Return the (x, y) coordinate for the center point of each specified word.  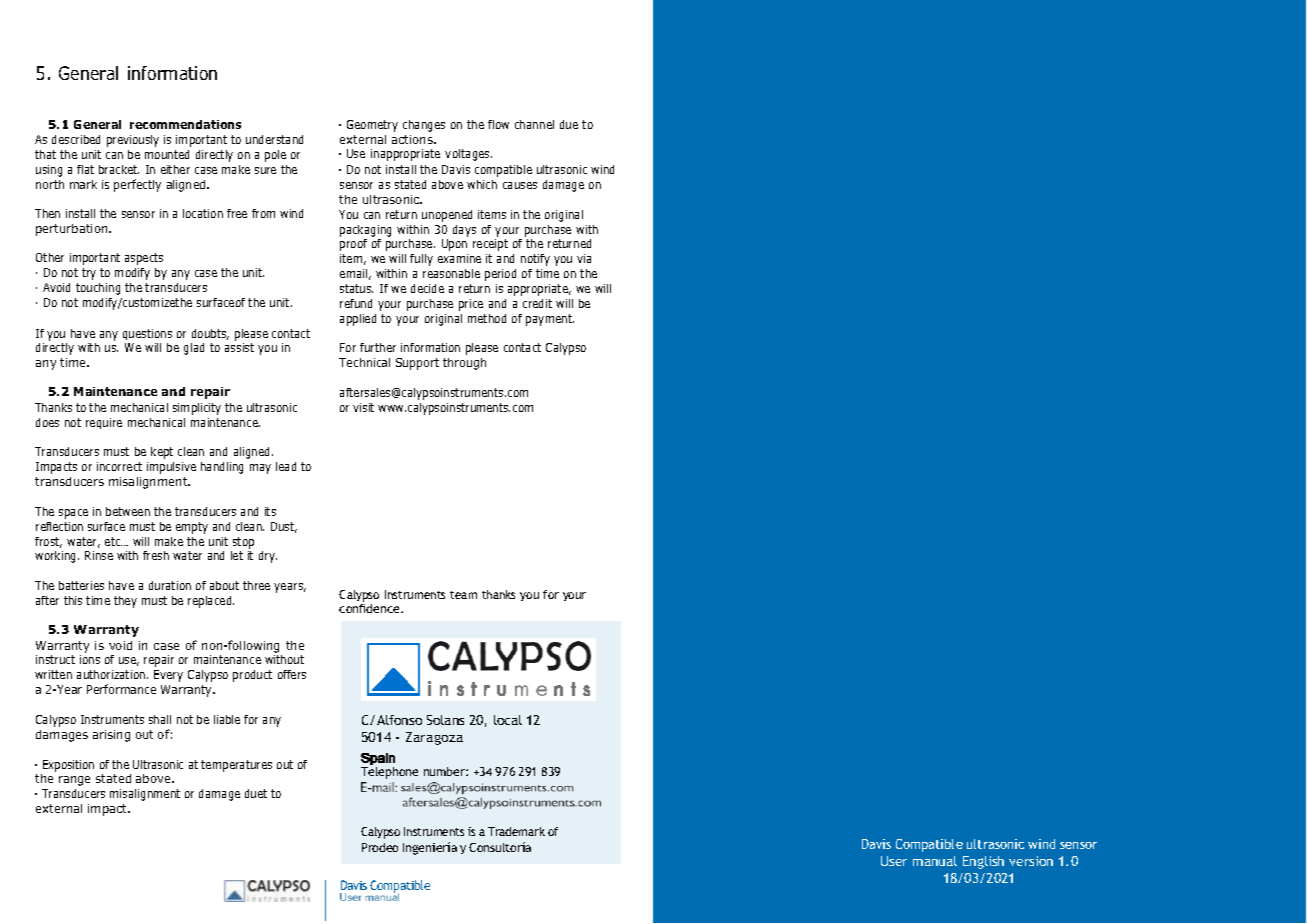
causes (520, 185)
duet (256, 793)
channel (534, 124)
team (463, 595)
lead (286, 466)
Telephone (389, 773)
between (128, 511)
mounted (167, 154)
